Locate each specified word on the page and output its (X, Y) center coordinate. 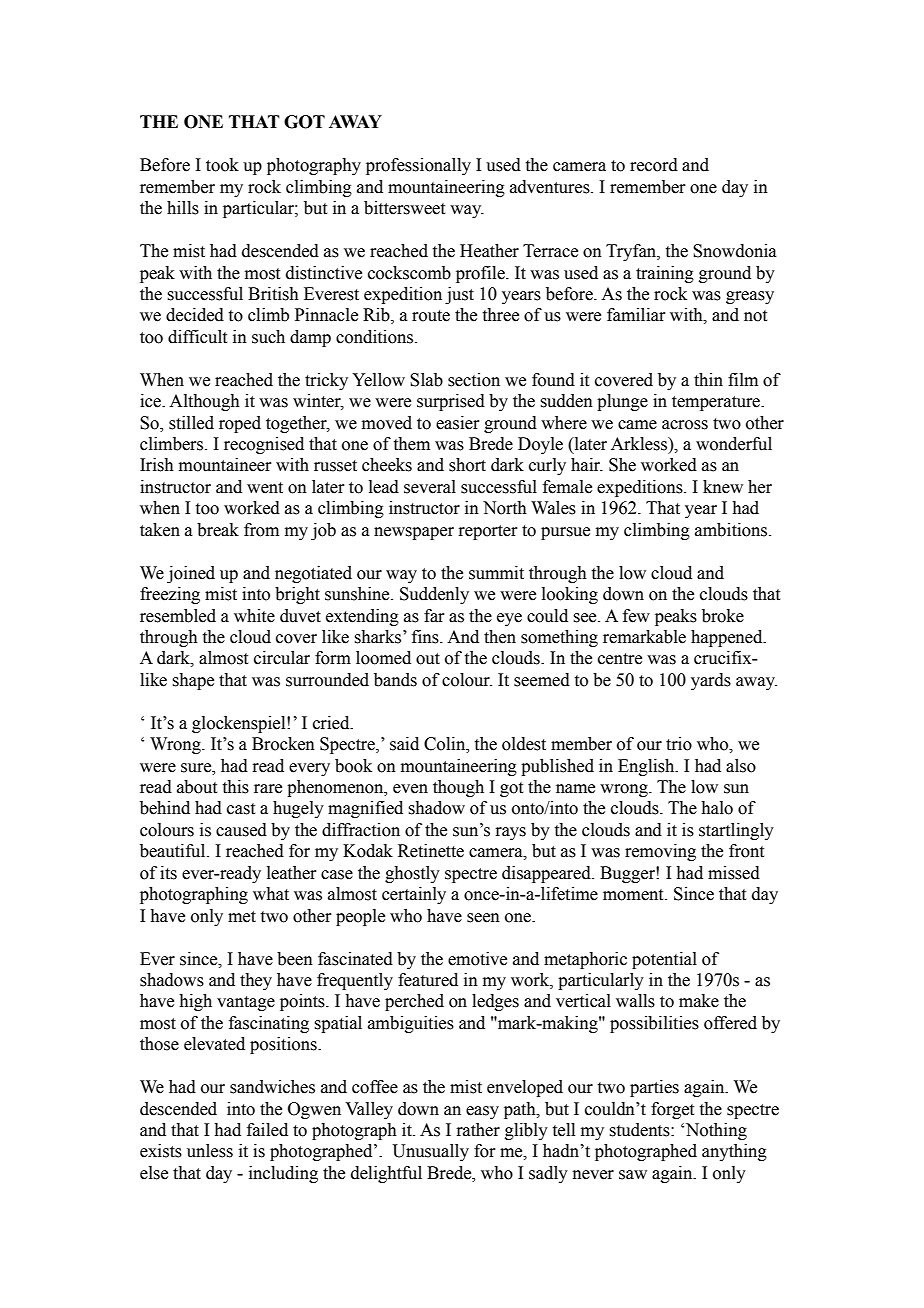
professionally (418, 166)
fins (426, 637)
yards (711, 681)
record (654, 165)
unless (210, 1151)
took (222, 165)
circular (282, 658)
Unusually (430, 1152)
